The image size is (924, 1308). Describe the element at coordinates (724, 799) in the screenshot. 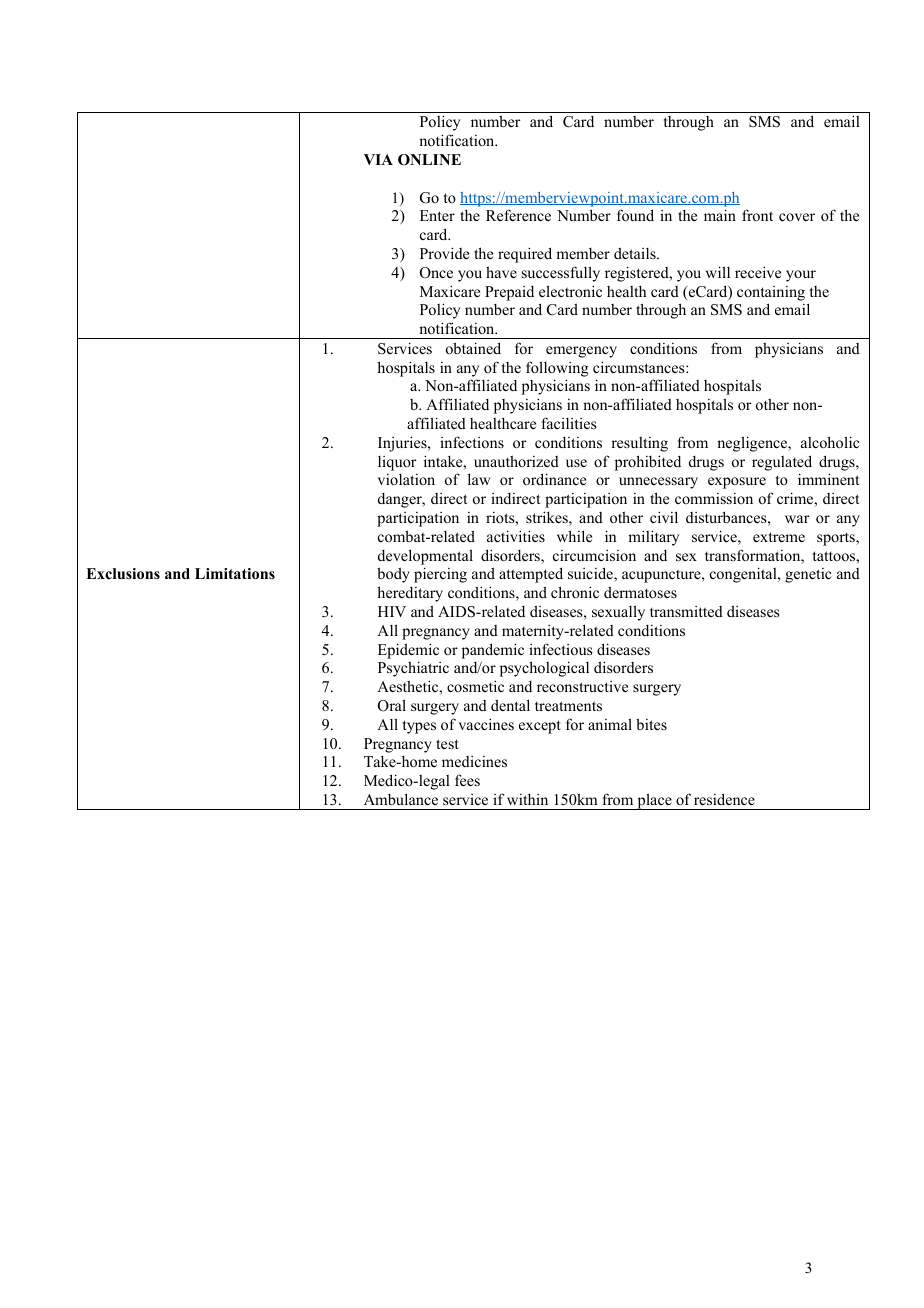

I see `residence` at that location.
